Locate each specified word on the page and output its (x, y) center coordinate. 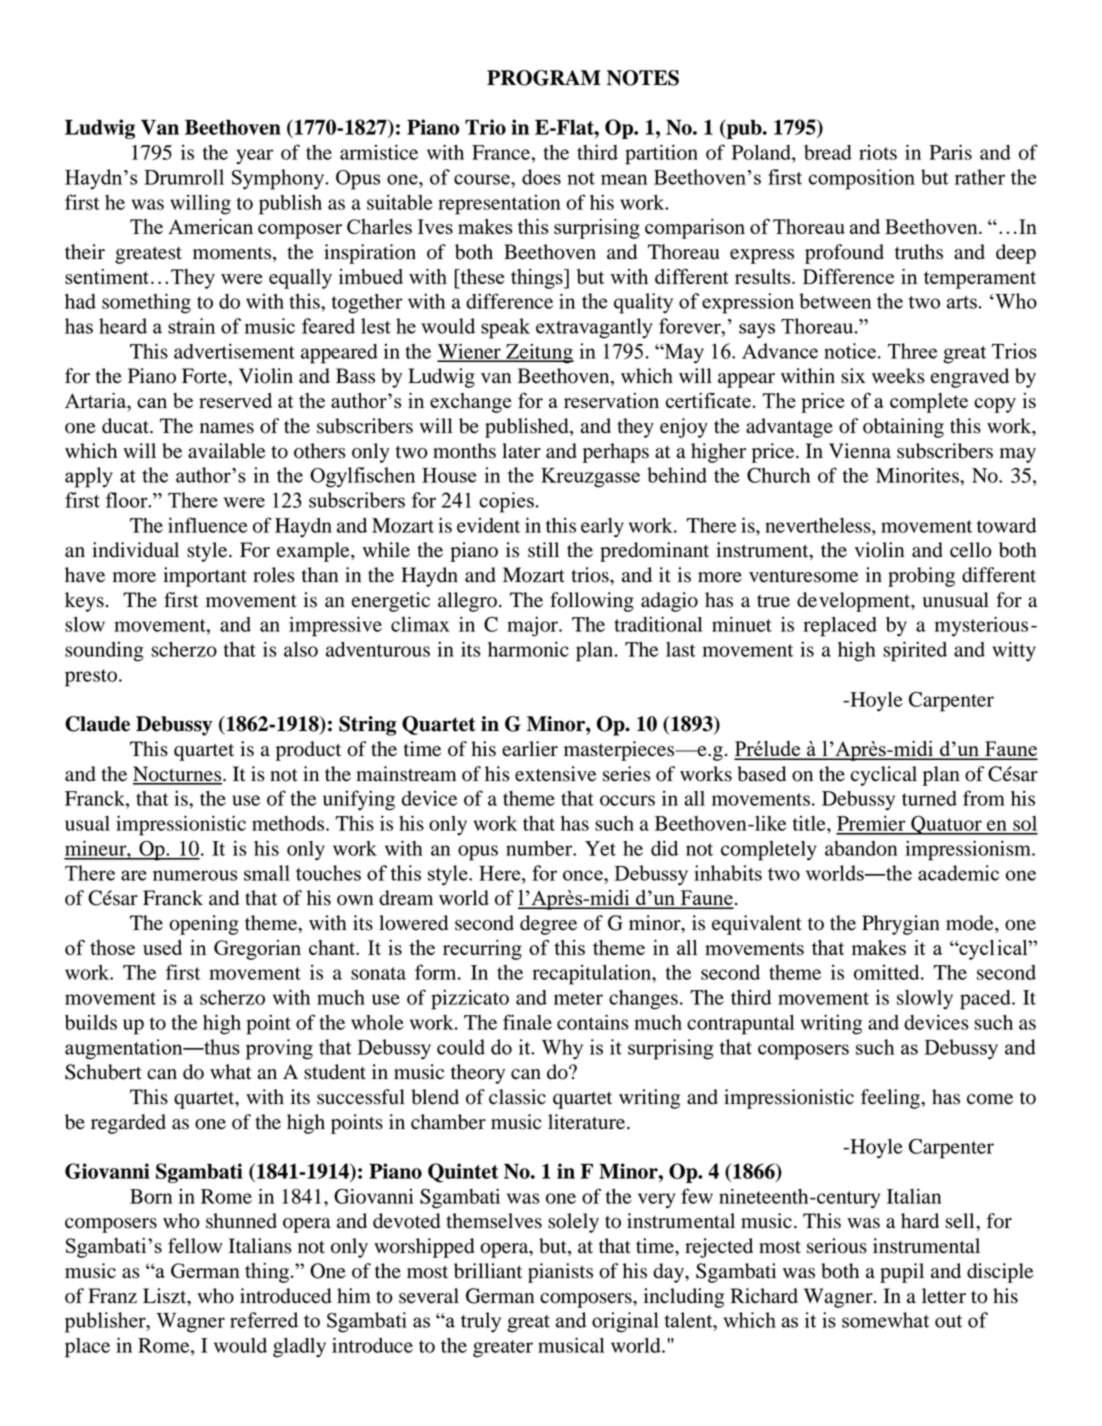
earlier (530, 749)
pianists (560, 1273)
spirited (915, 651)
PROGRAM (544, 78)
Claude (97, 724)
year (254, 157)
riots (878, 152)
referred (264, 1320)
